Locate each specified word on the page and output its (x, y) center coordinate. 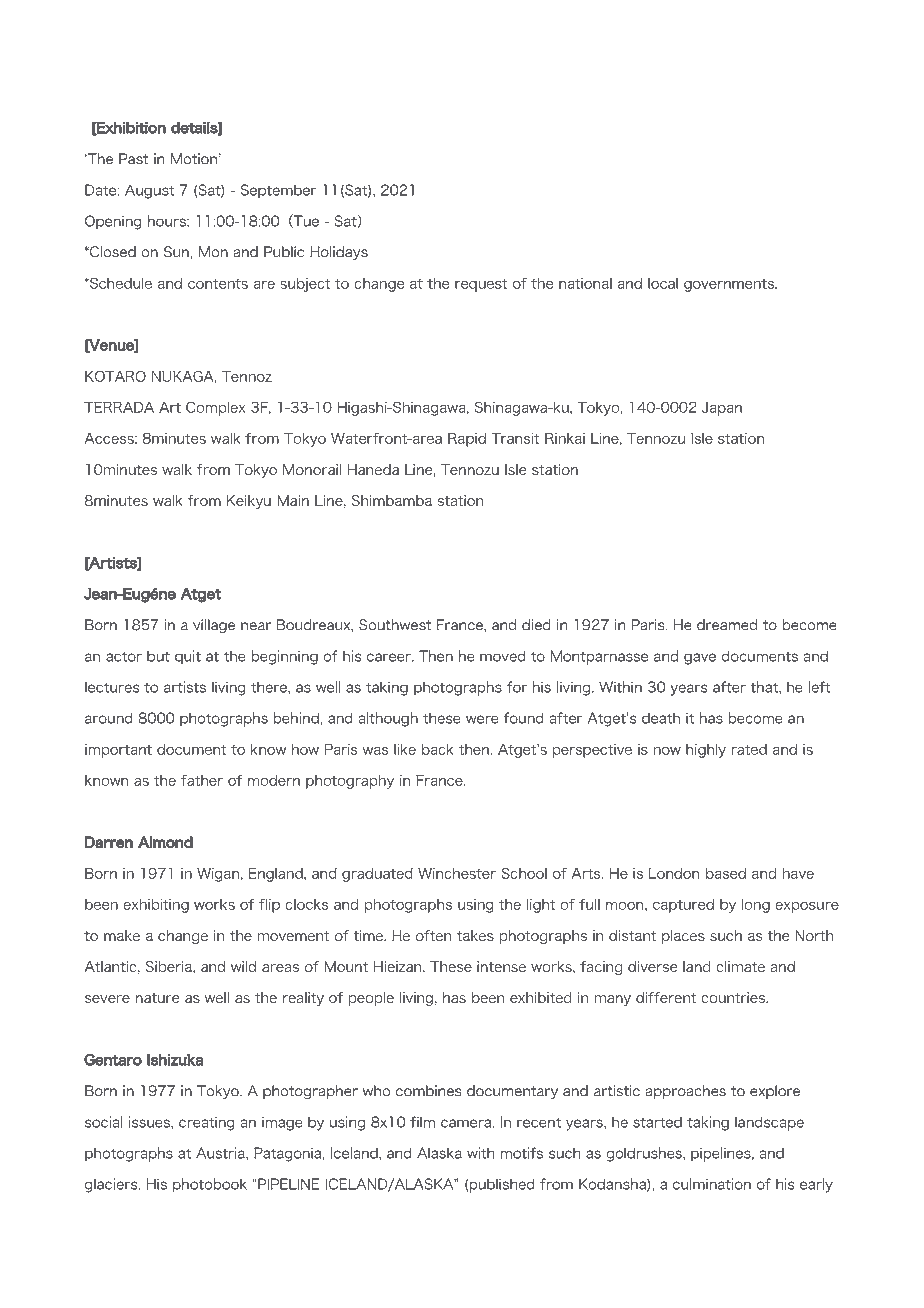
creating (207, 1123)
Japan (722, 409)
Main (293, 500)
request (481, 285)
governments (730, 285)
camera (467, 1123)
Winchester (457, 873)
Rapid (467, 440)
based (726, 873)
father (202, 780)
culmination (712, 1184)
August (149, 191)
